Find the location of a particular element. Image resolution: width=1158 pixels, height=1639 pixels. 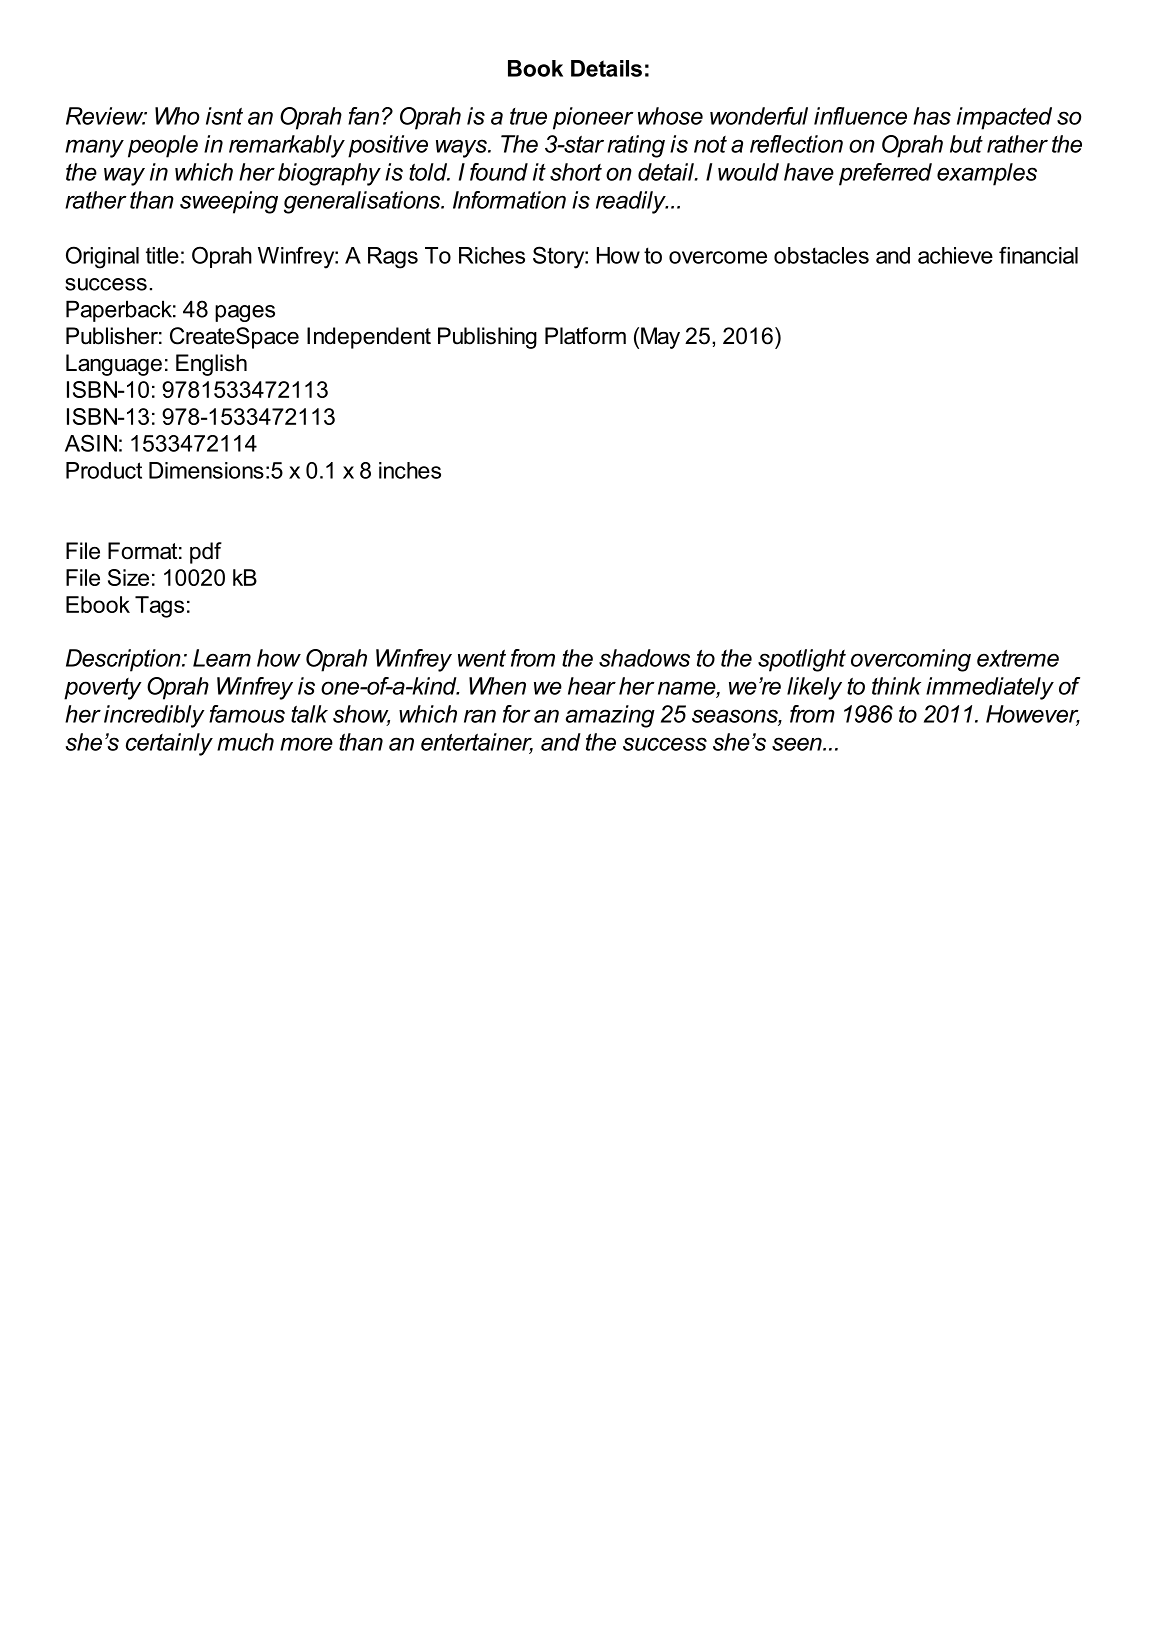

title is located at coordinates (162, 255).
